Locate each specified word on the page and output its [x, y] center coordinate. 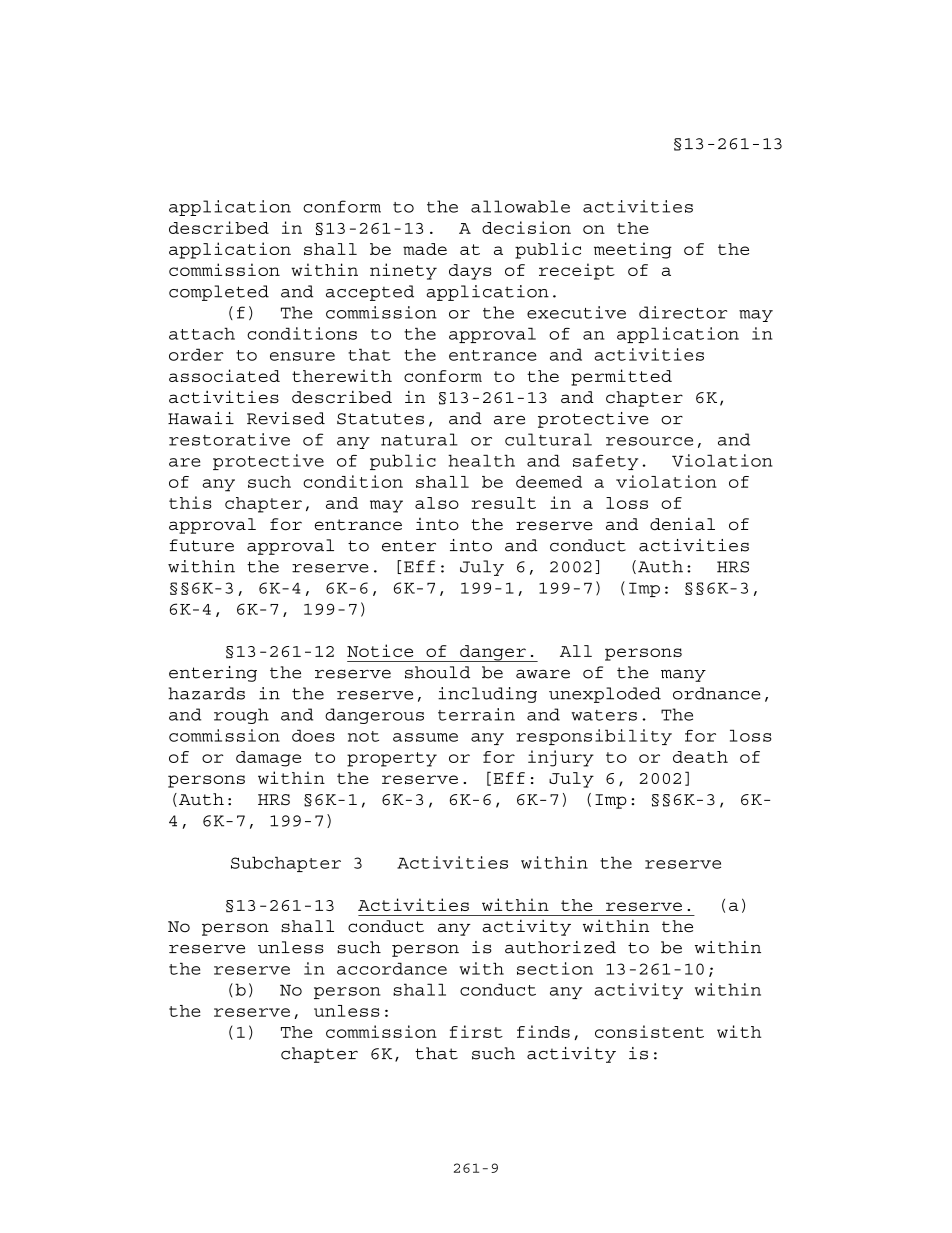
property [392, 759]
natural [419, 439]
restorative [229, 439]
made [425, 249]
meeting [633, 250]
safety [605, 462]
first [476, 1031]
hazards [206, 693]
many [683, 675]
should [437, 672]
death [700, 757]
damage [268, 759]
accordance [392, 968]
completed [219, 293]
